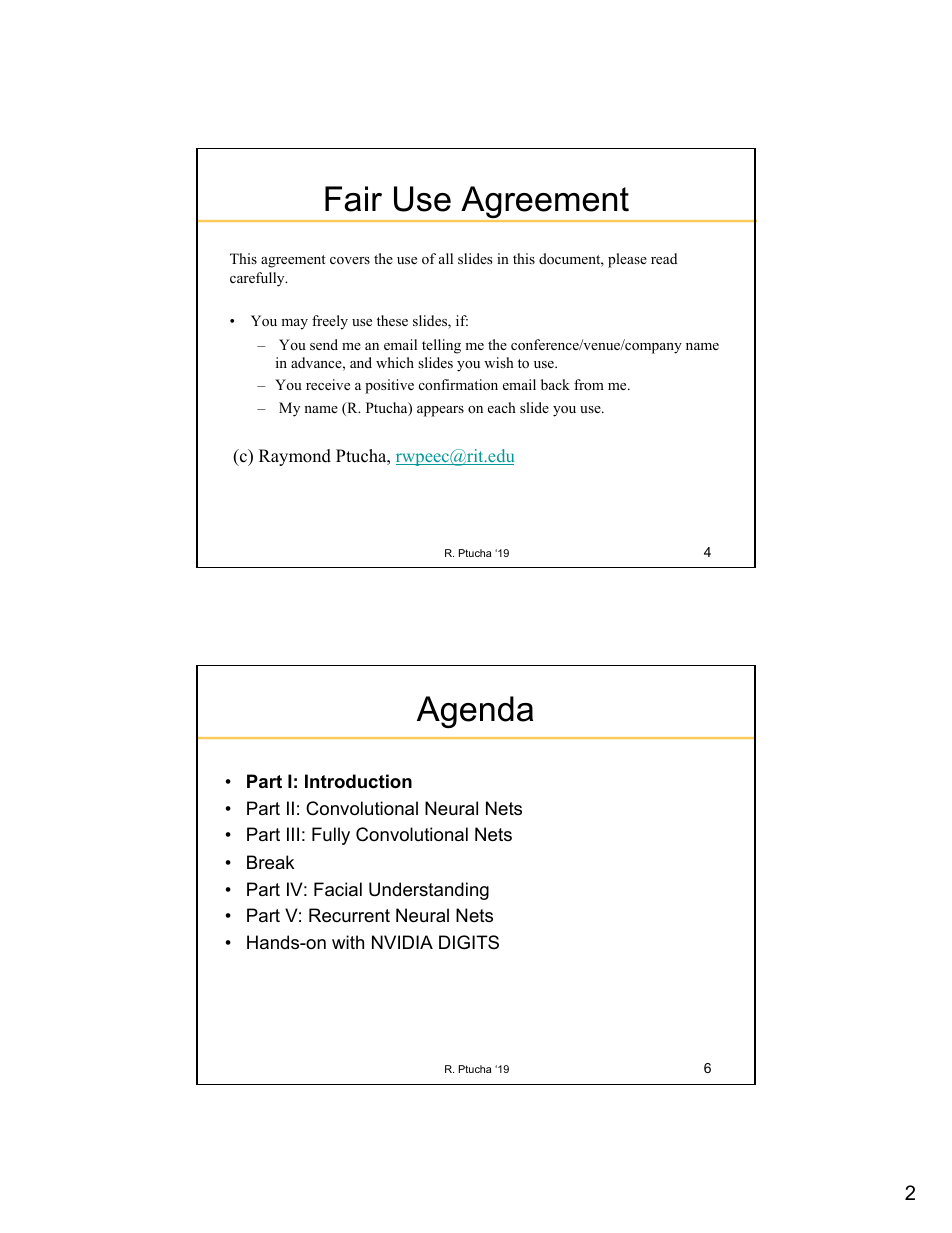 This page has width=952, height=1233. I want to click on confirmation, so click(458, 385).
